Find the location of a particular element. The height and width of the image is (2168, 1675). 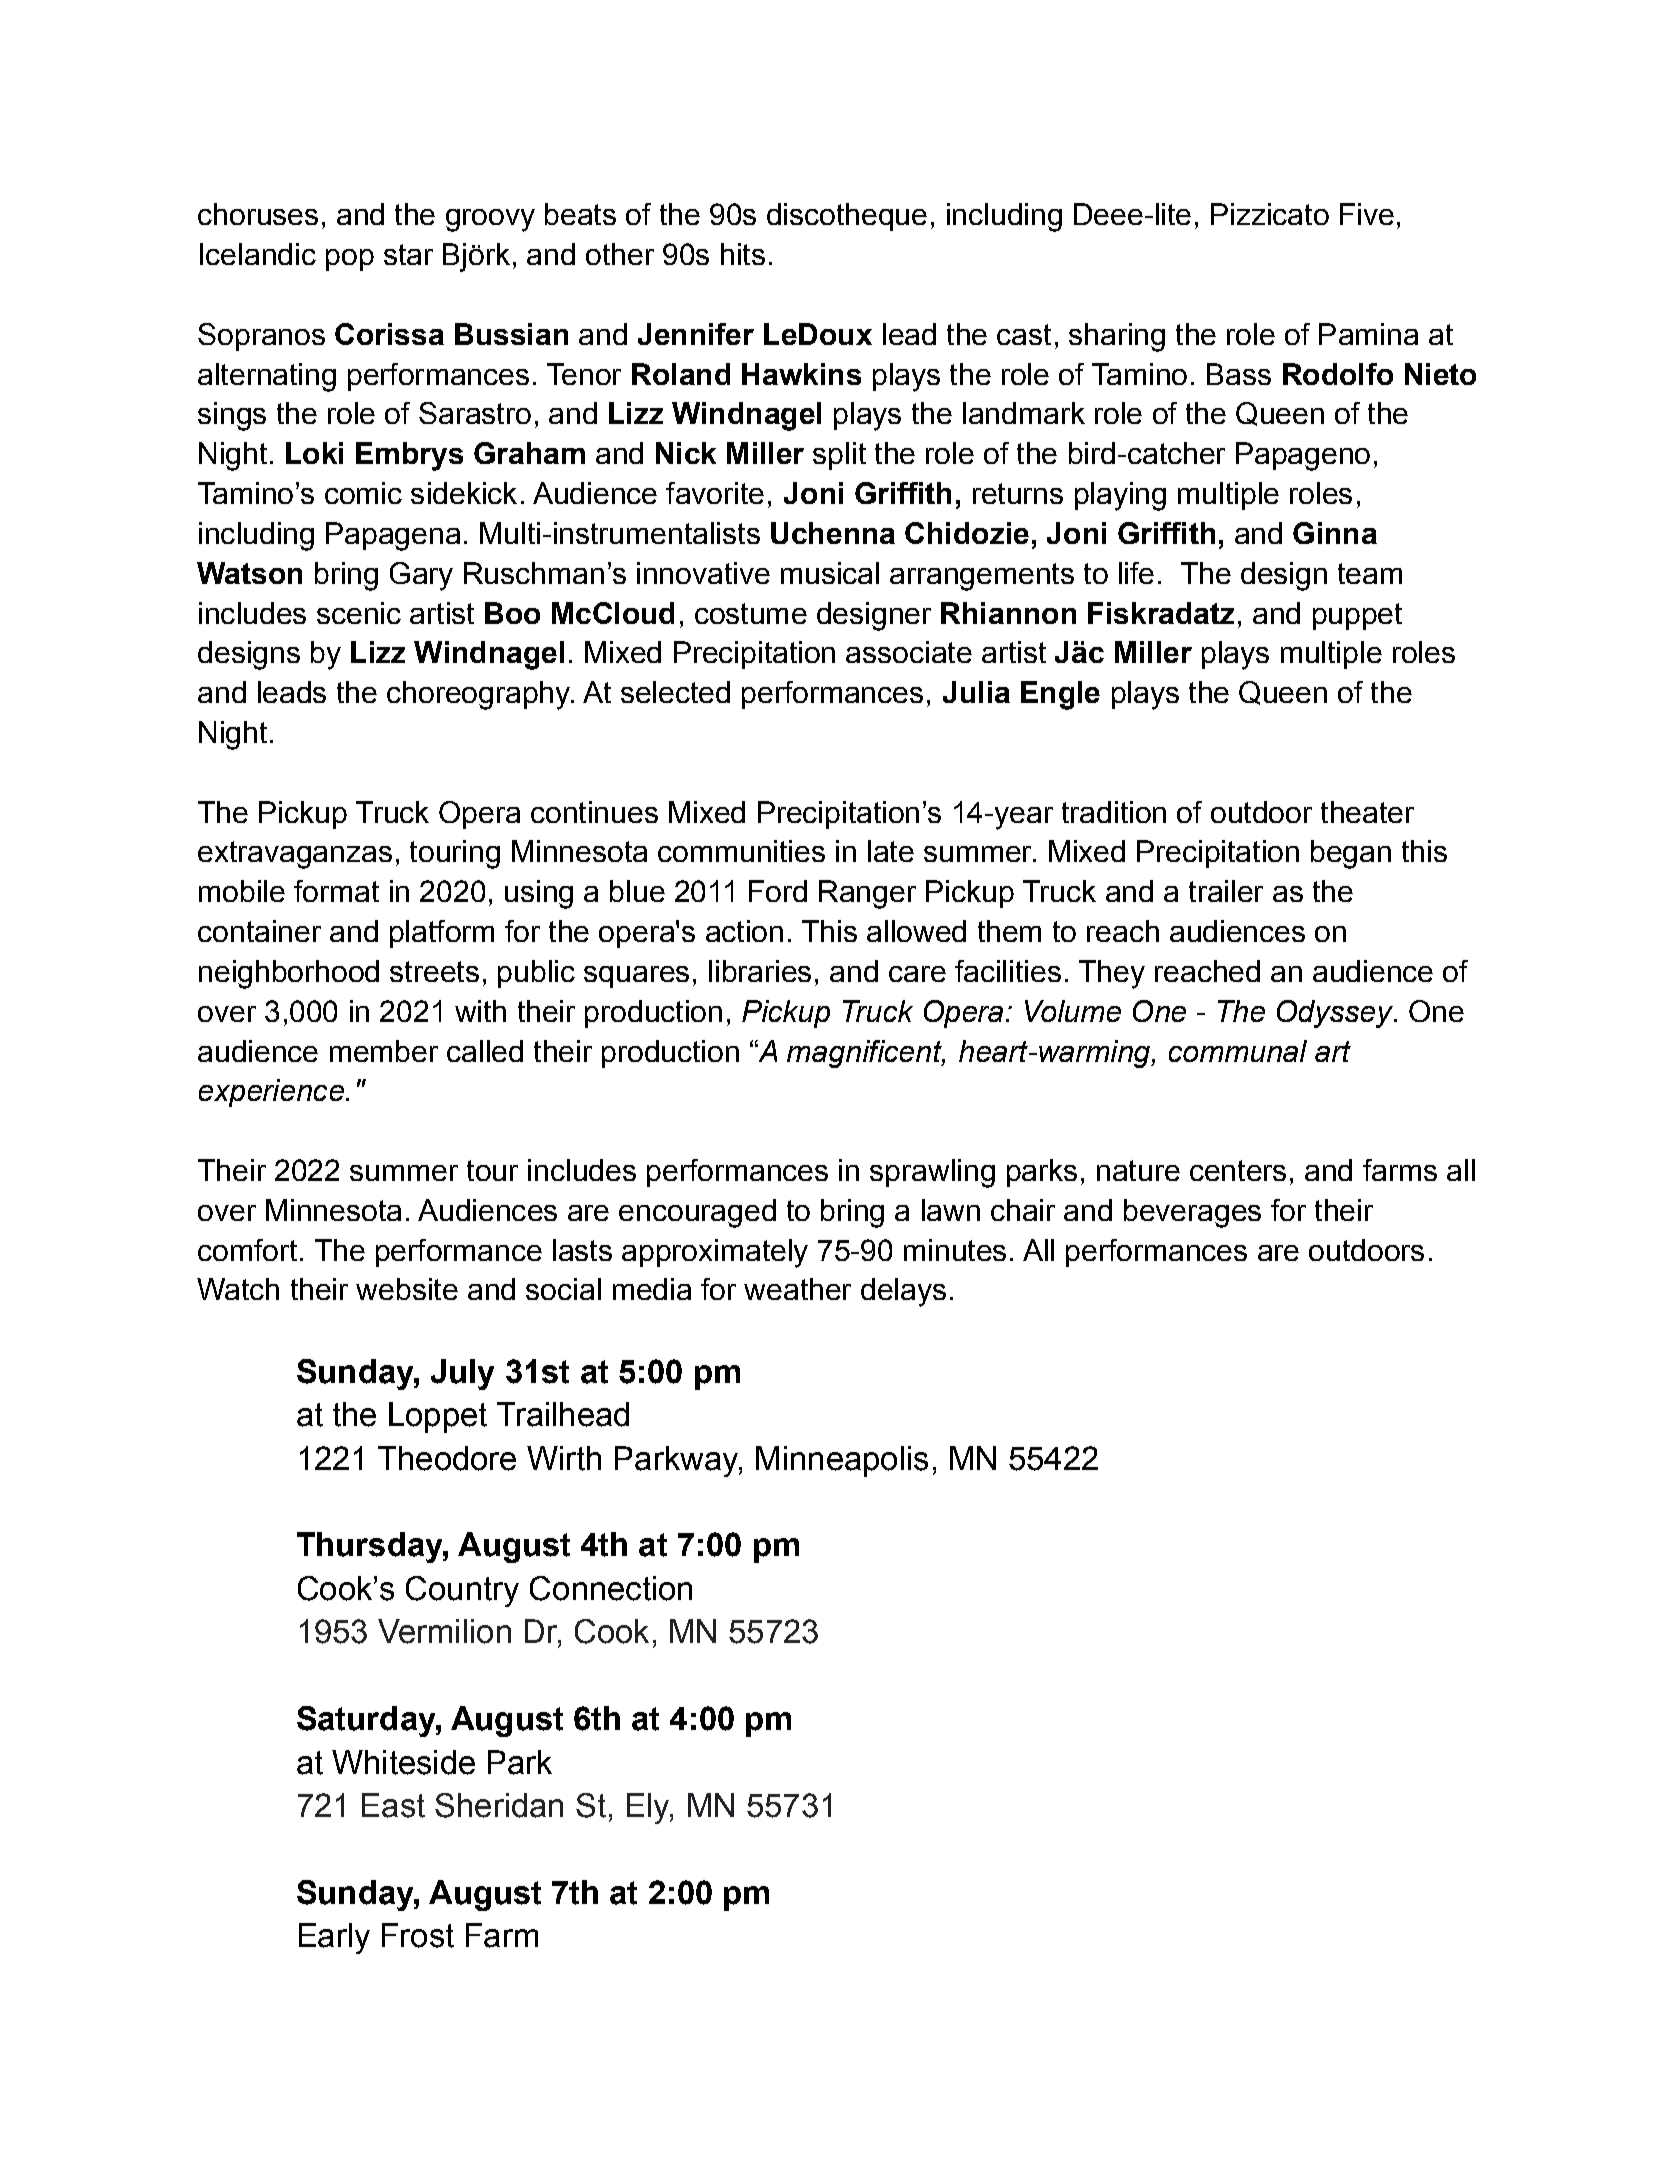

hits is located at coordinates (743, 254).
